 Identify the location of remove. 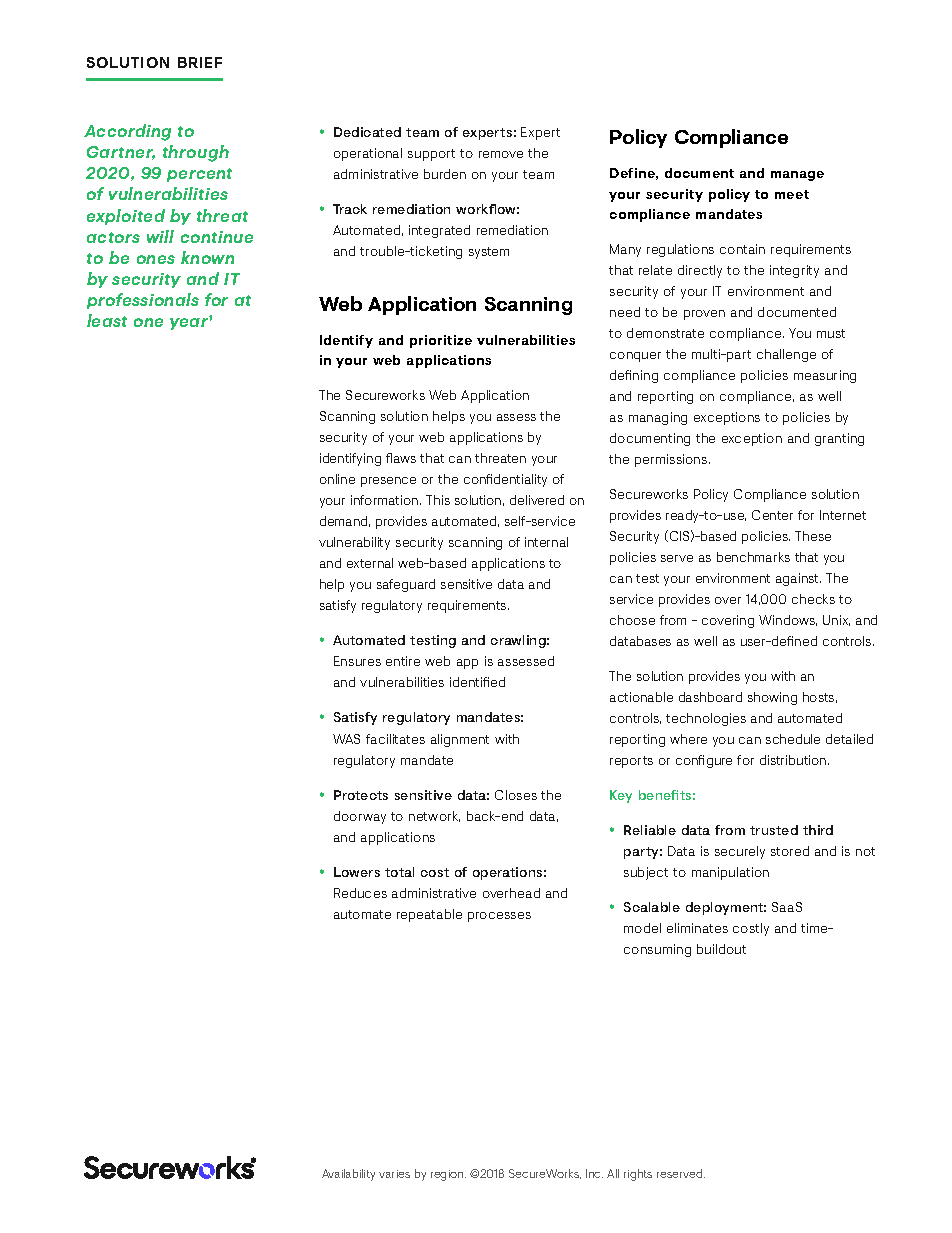
(501, 154).
